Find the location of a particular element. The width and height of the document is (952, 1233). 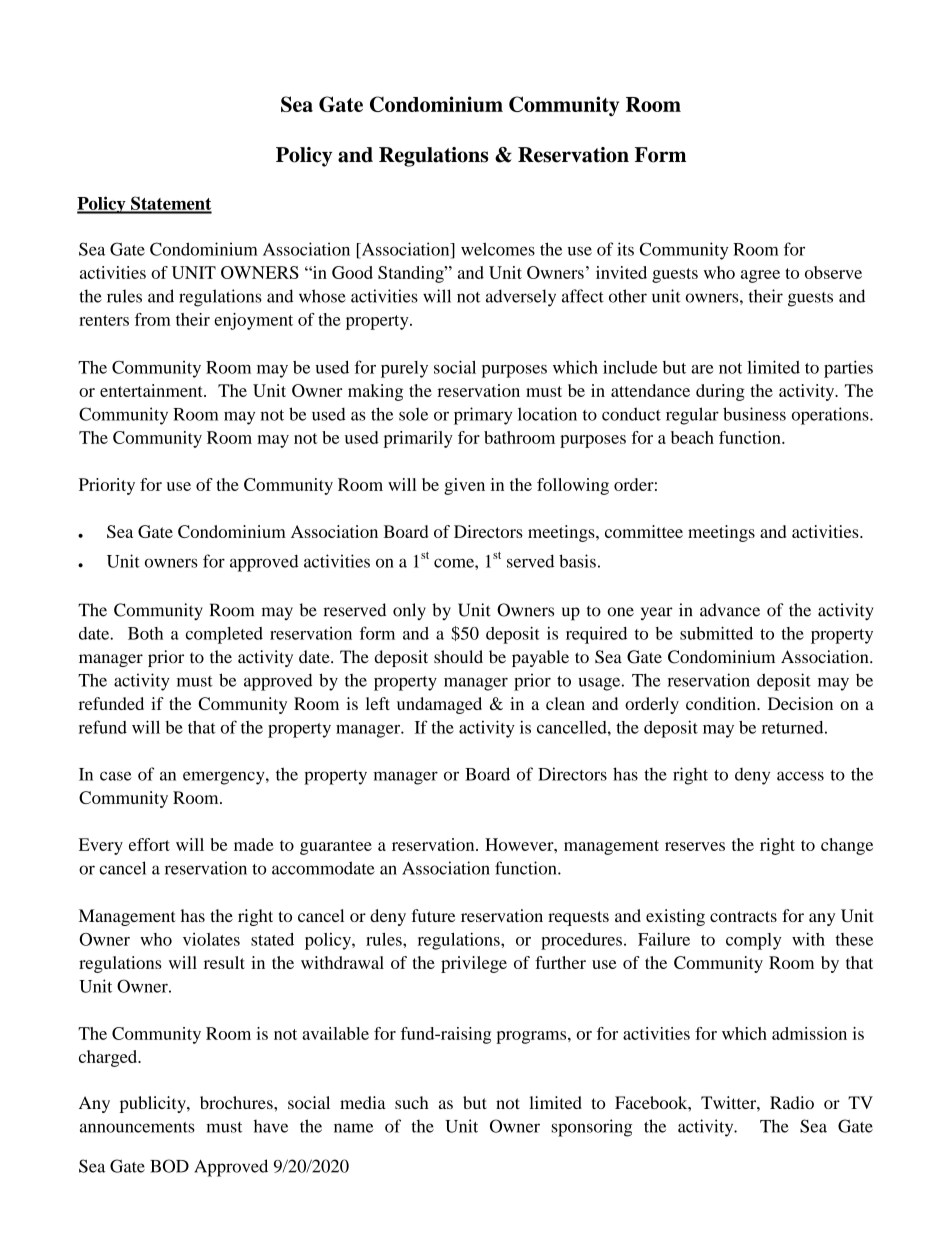

adversely is located at coordinates (521, 298).
